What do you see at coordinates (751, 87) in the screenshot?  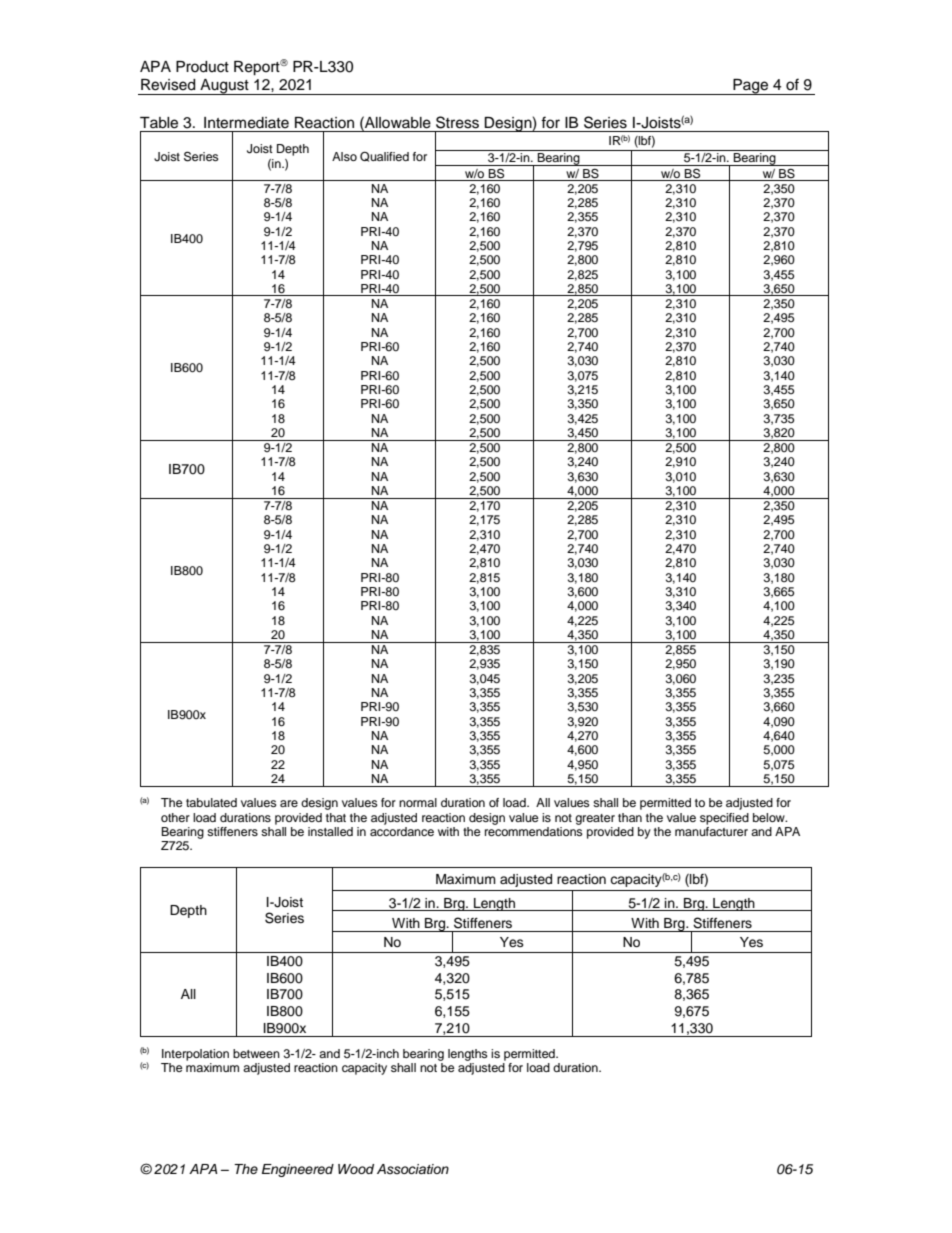 I see `Page` at bounding box center [751, 87].
